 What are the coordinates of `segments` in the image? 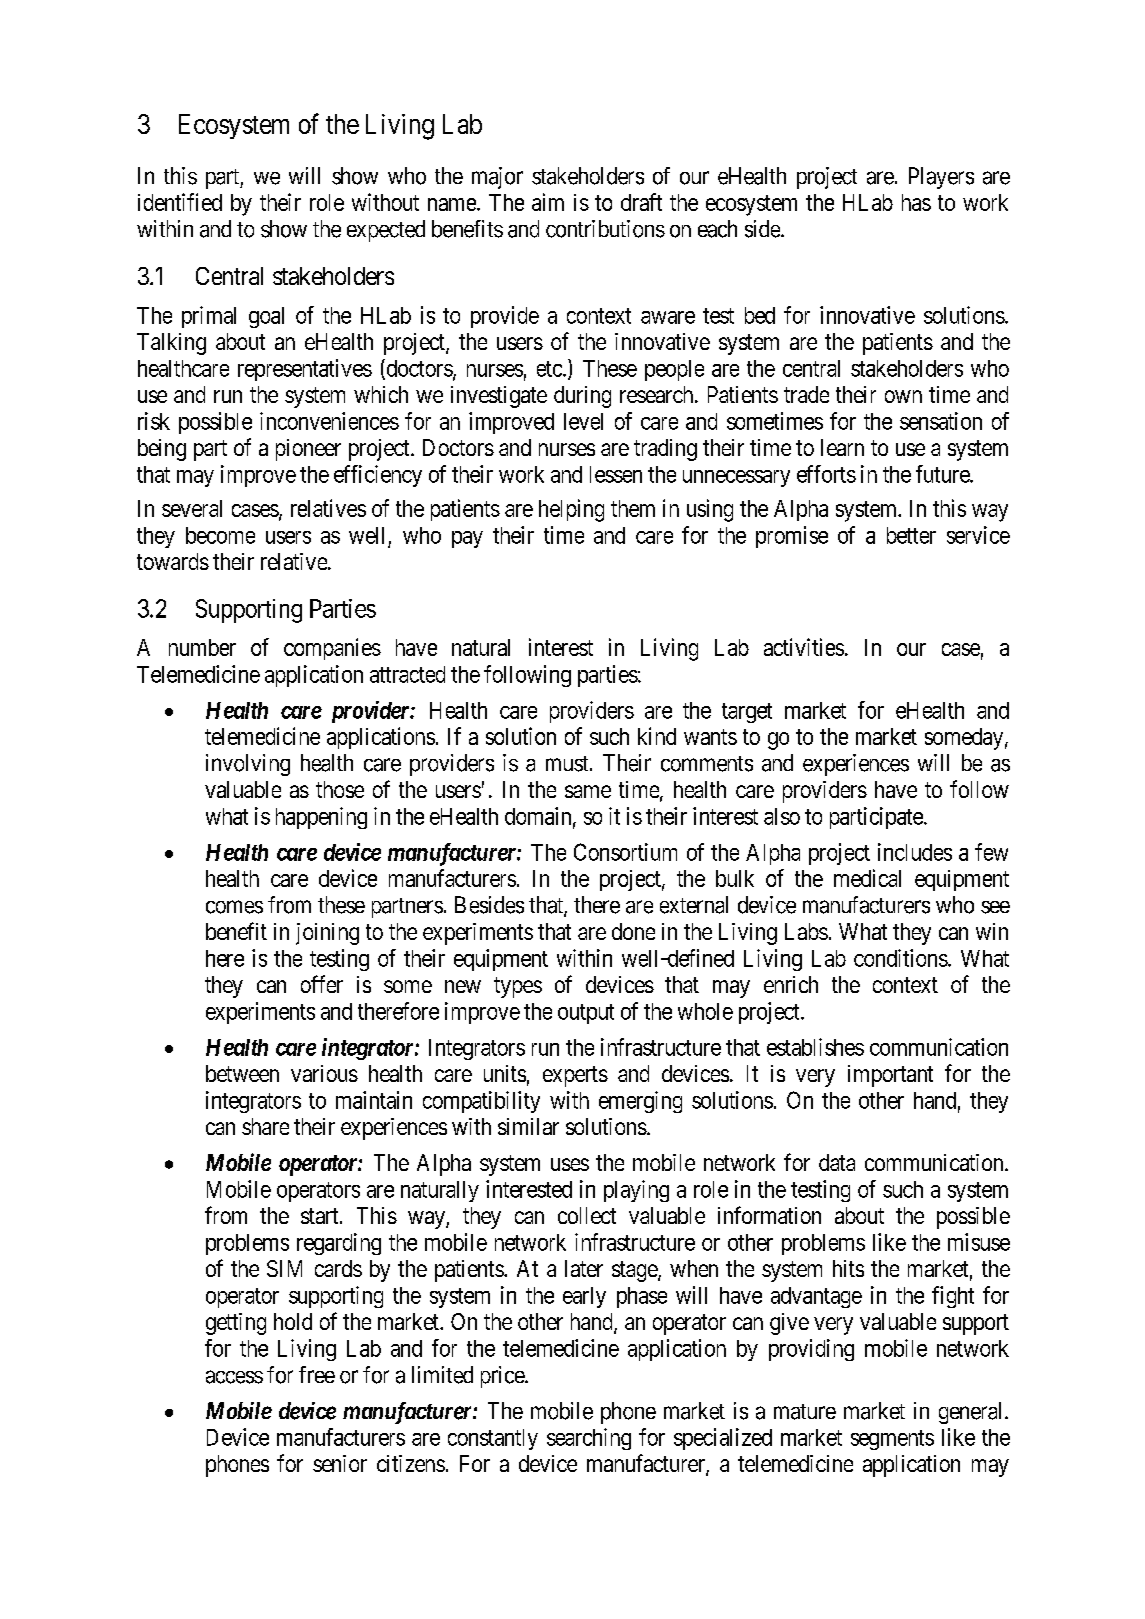 It's located at (892, 1440).
